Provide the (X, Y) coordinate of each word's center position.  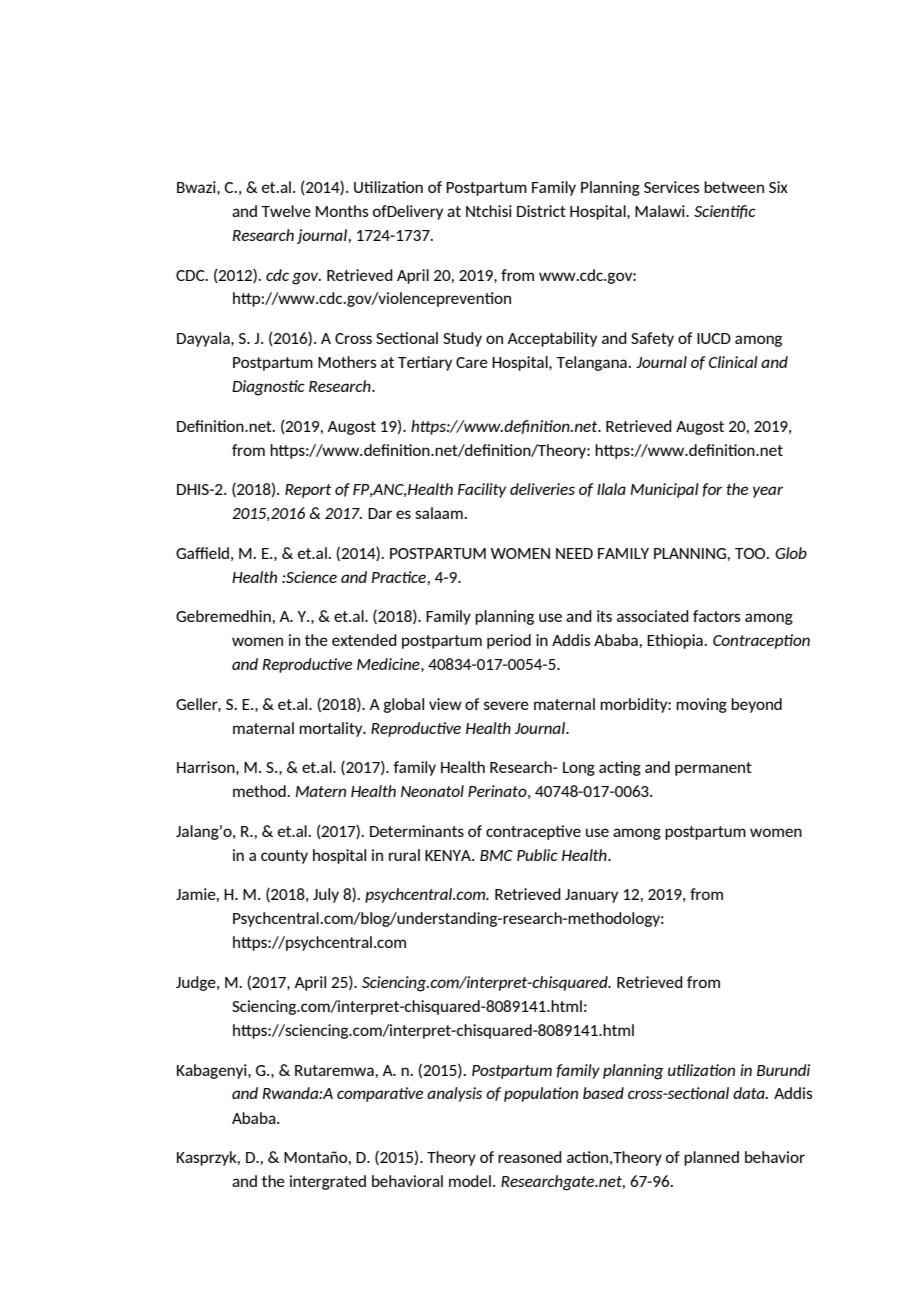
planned (711, 1158)
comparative (380, 1094)
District (541, 211)
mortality (332, 729)
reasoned (530, 1157)
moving (701, 705)
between (734, 187)
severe (506, 705)
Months (342, 211)
